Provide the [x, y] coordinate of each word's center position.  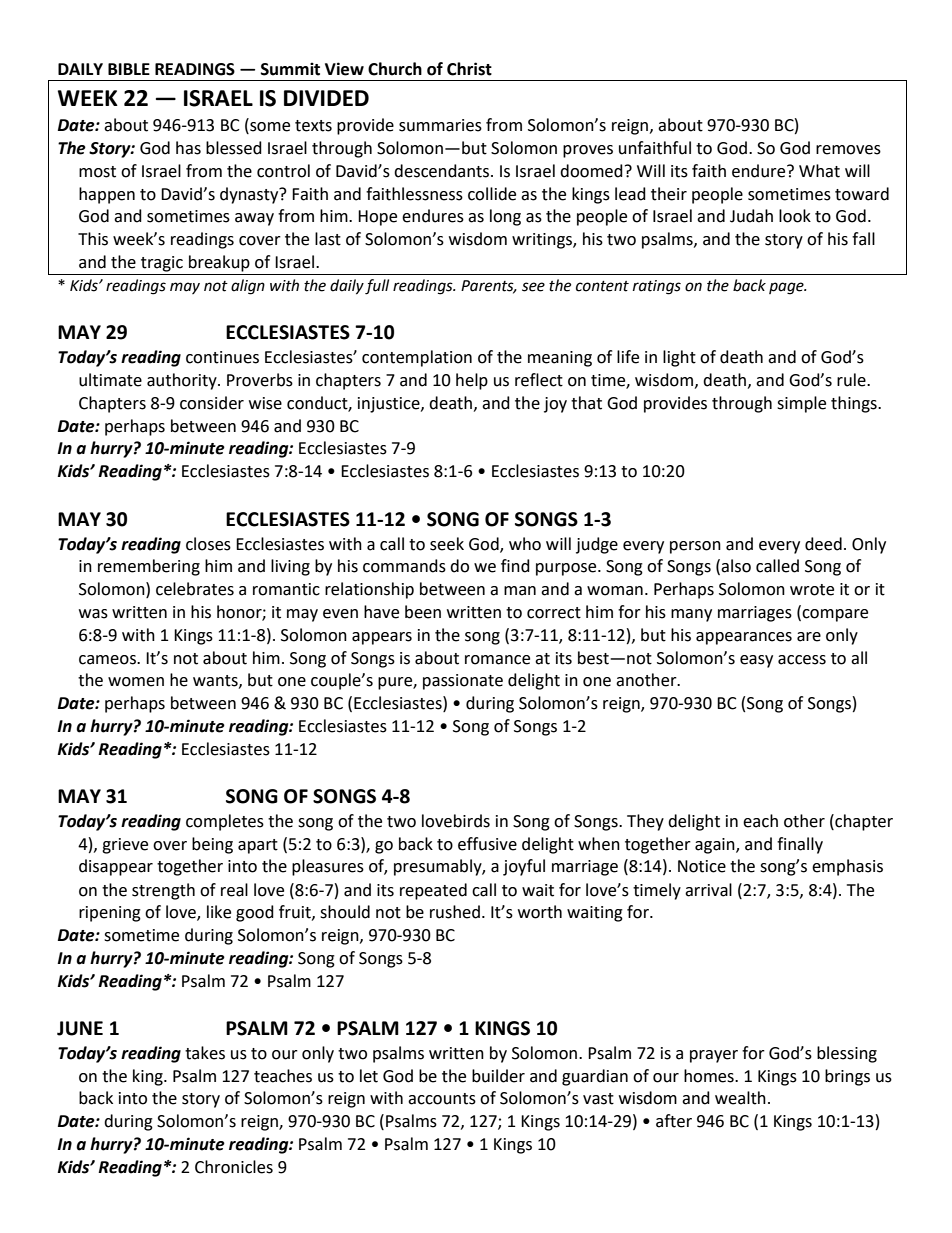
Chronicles [234, 1167]
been [423, 612]
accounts [442, 1099]
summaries [440, 125]
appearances [744, 638]
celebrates [195, 589]
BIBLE [129, 69]
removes [848, 150]
